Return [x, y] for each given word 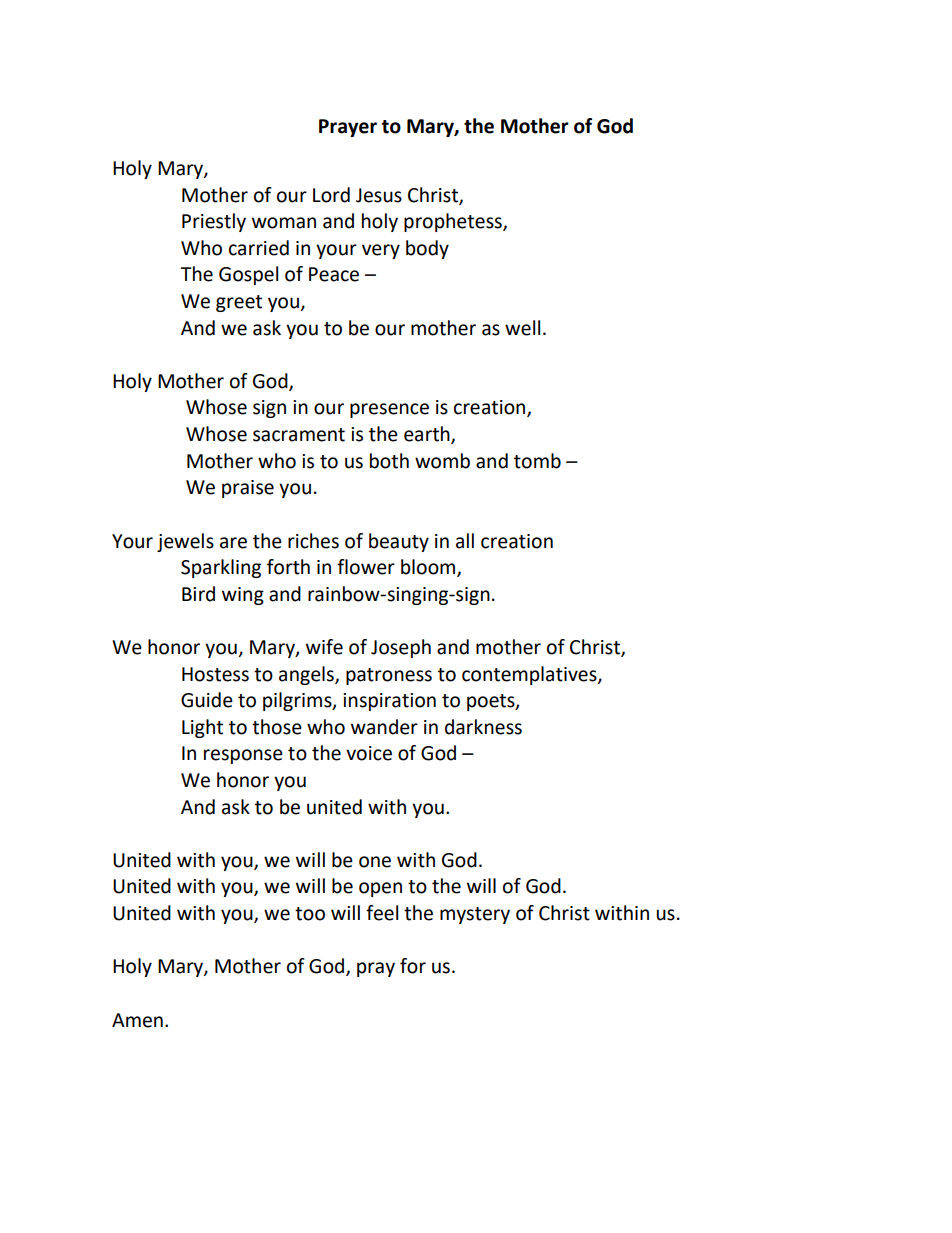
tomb [537, 461]
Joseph [401, 648]
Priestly [214, 222]
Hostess [215, 674]
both [389, 461]
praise [248, 489]
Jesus [379, 195]
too [310, 914]
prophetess [454, 222]
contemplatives [530, 675]
